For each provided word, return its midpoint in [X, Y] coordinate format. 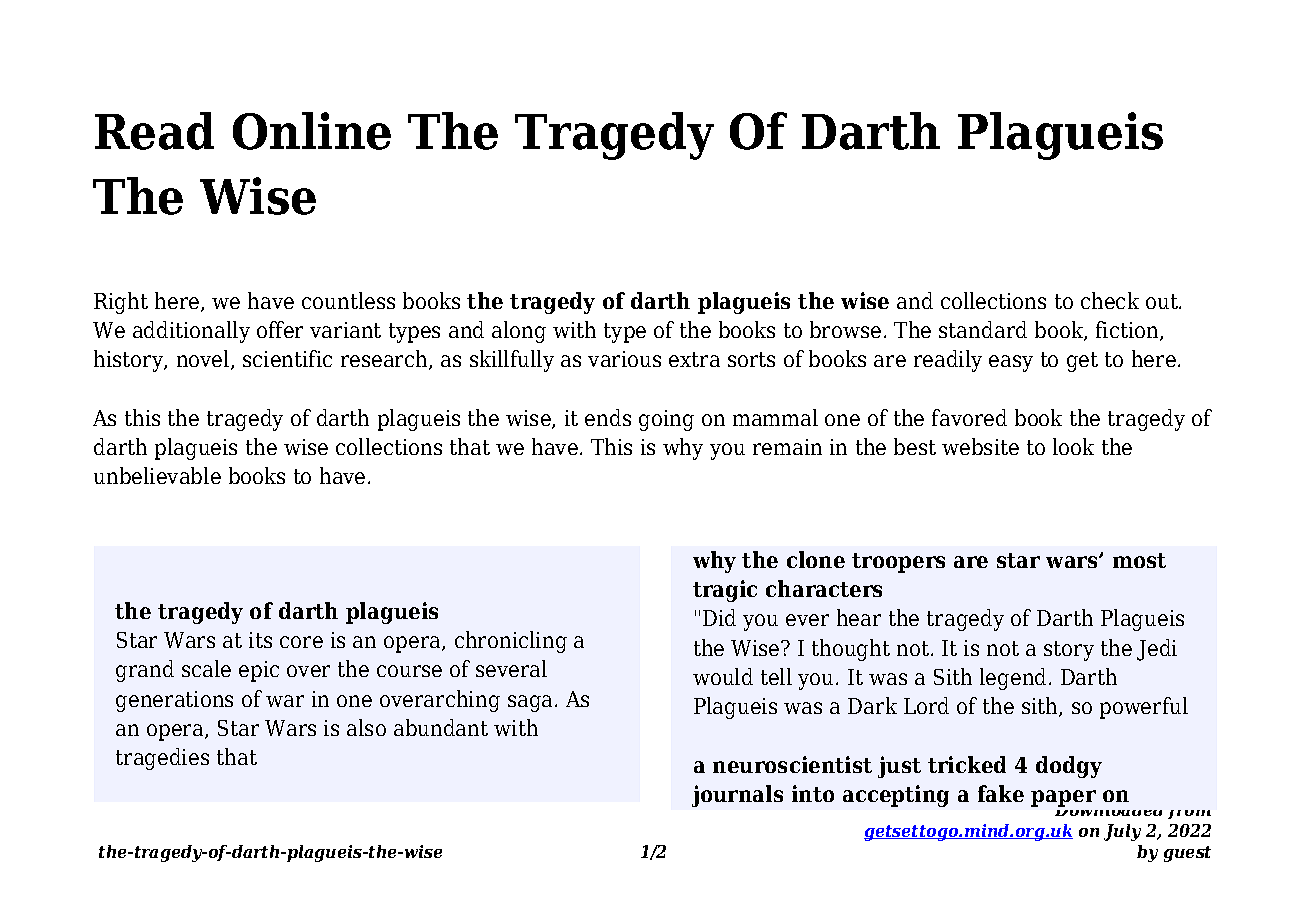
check [1110, 300]
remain [787, 447]
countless [348, 300]
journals [737, 796]
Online [312, 131]
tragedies [162, 759]
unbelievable [157, 475]
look [1073, 446]
